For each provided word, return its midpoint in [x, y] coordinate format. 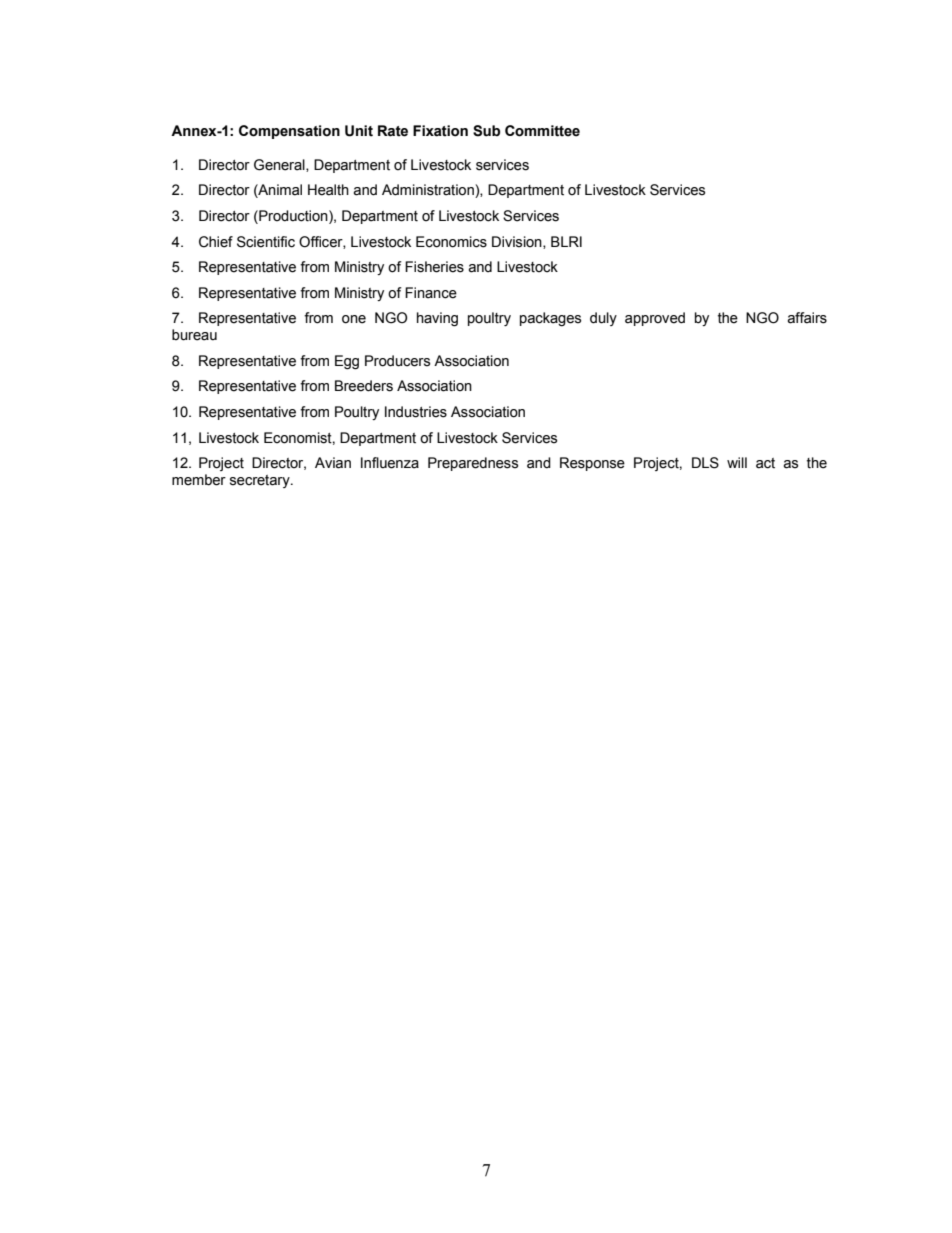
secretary [261, 481]
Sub [486, 131]
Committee [542, 131]
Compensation [289, 132]
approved [655, 319]
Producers [397, 361]
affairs [807, 318]
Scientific [266, 242]
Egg [347, 362]
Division [518, 242]
